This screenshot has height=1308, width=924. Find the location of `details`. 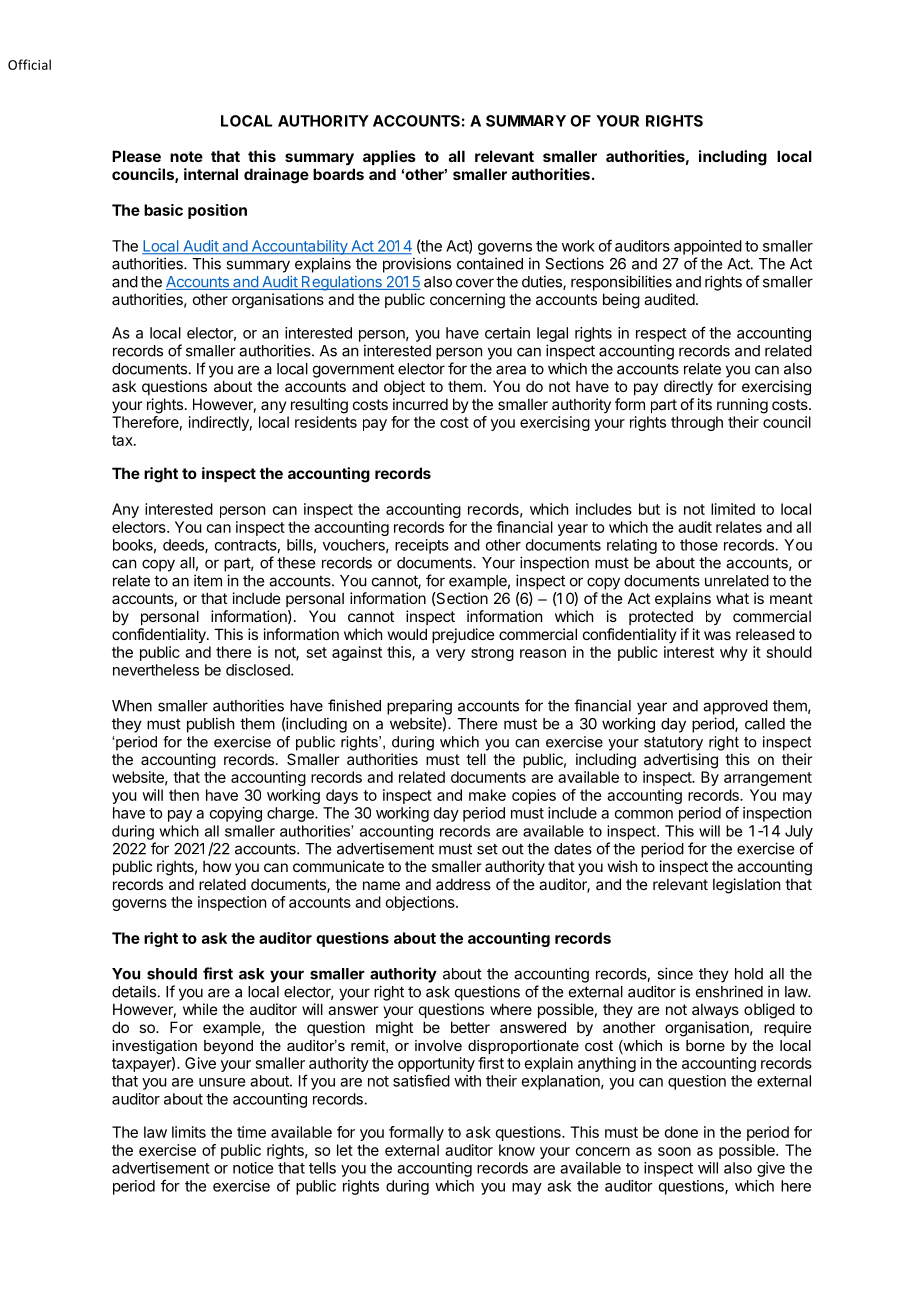

details is located at coordinates (134, 991).
